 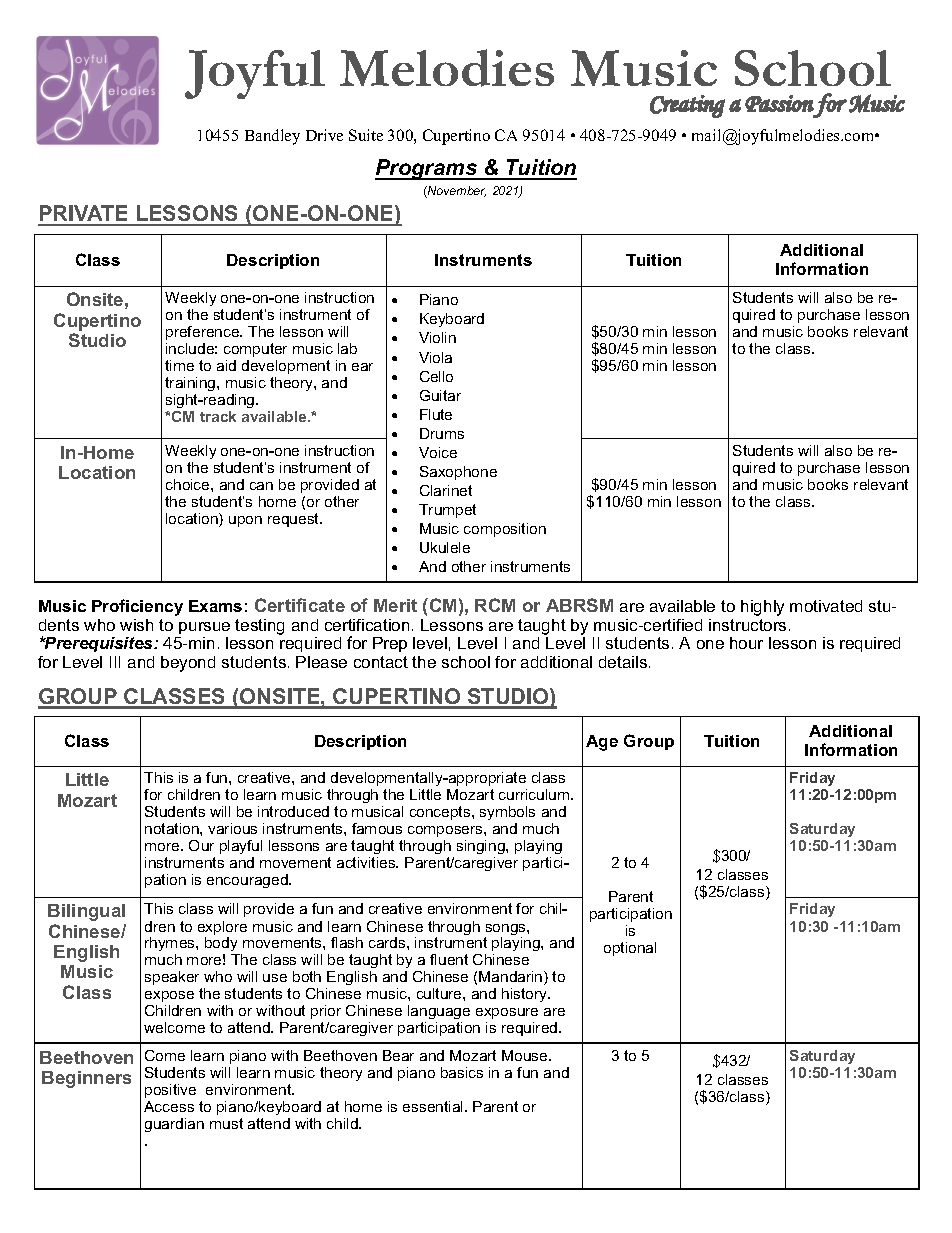 I want to click on positive, so click(x=170, y=1091).
